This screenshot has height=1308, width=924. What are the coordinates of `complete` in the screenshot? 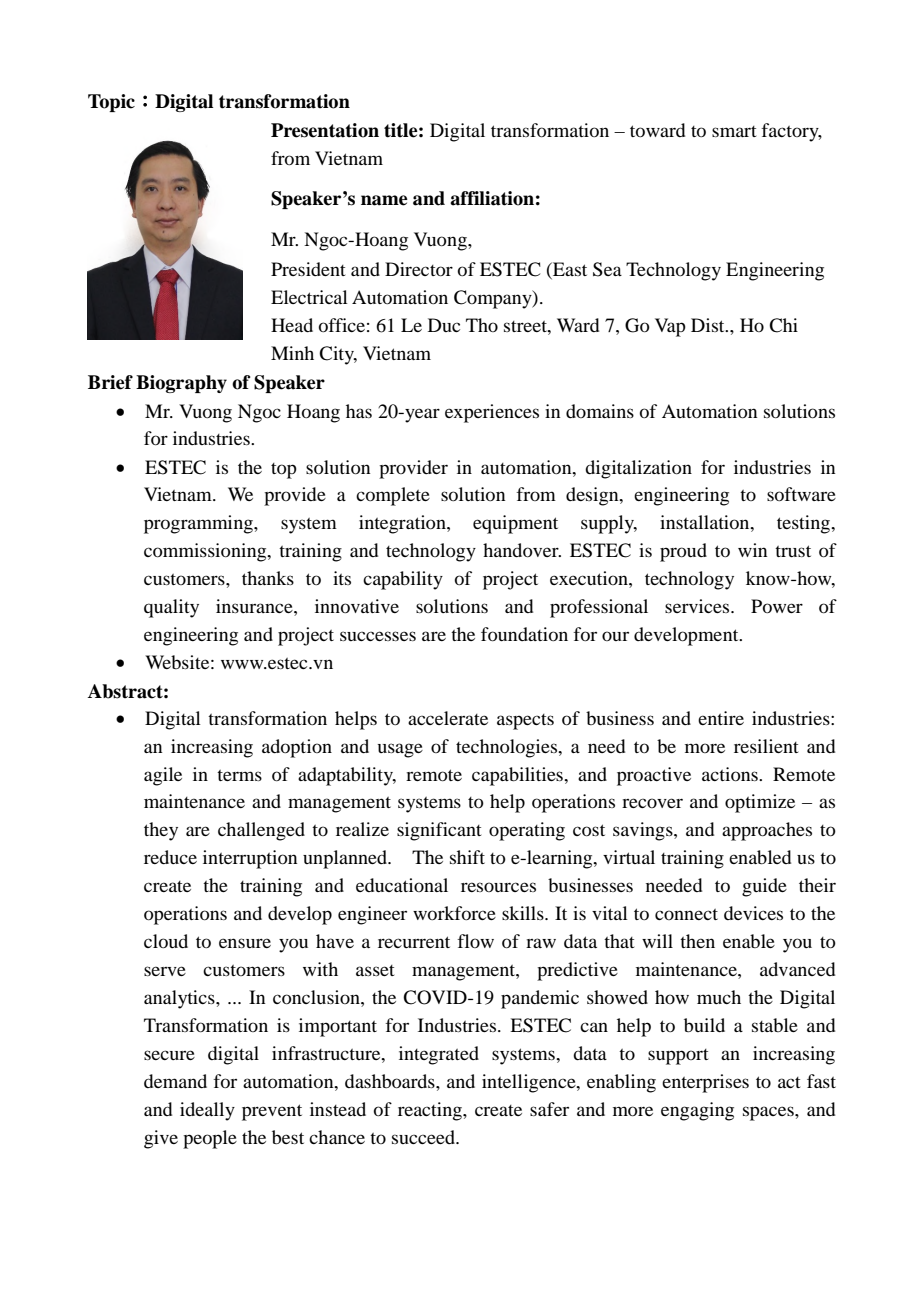 It's located at (393, 496).
